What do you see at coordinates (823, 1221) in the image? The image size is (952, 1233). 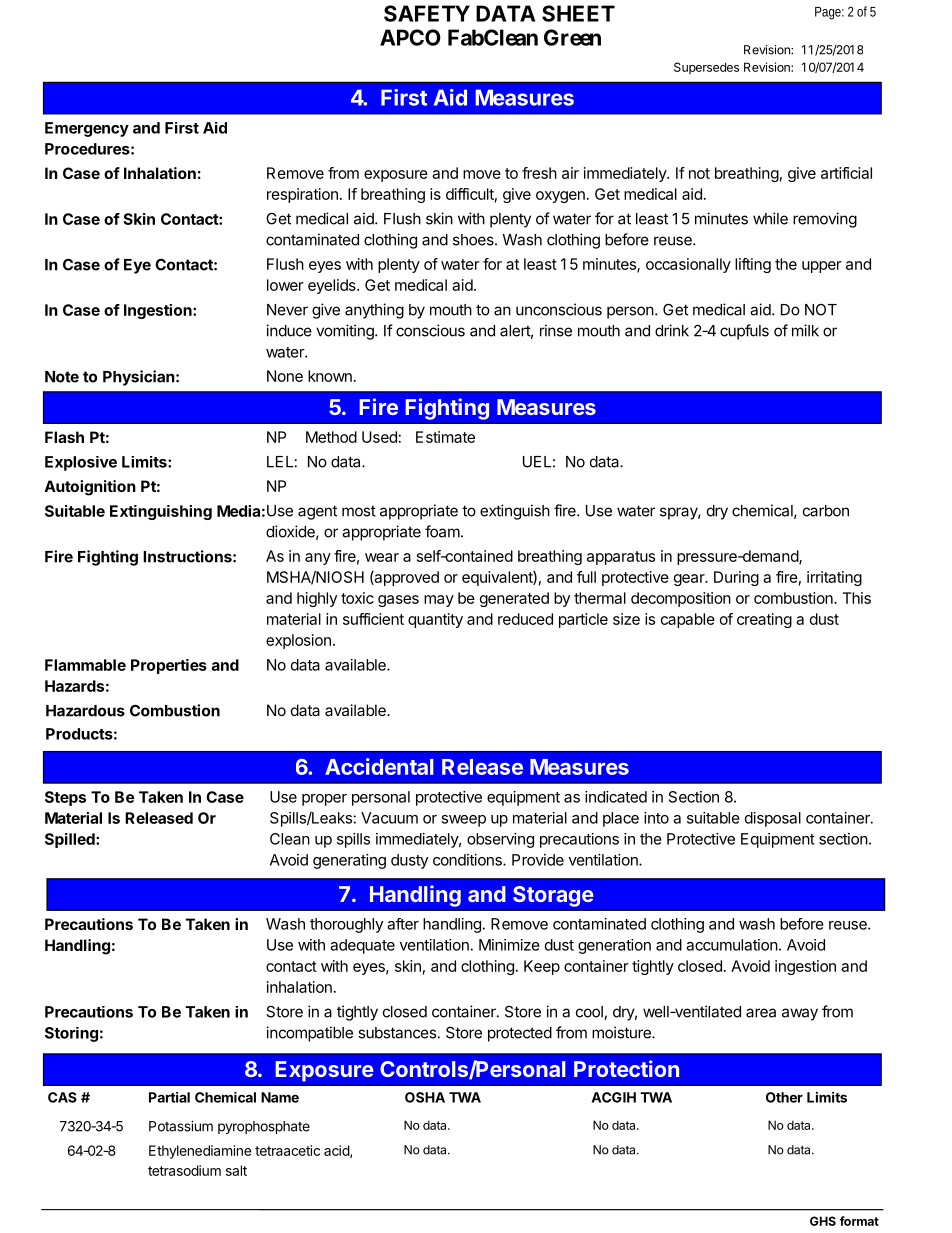 I see `GHS` at bounding box center [823, 1221].
